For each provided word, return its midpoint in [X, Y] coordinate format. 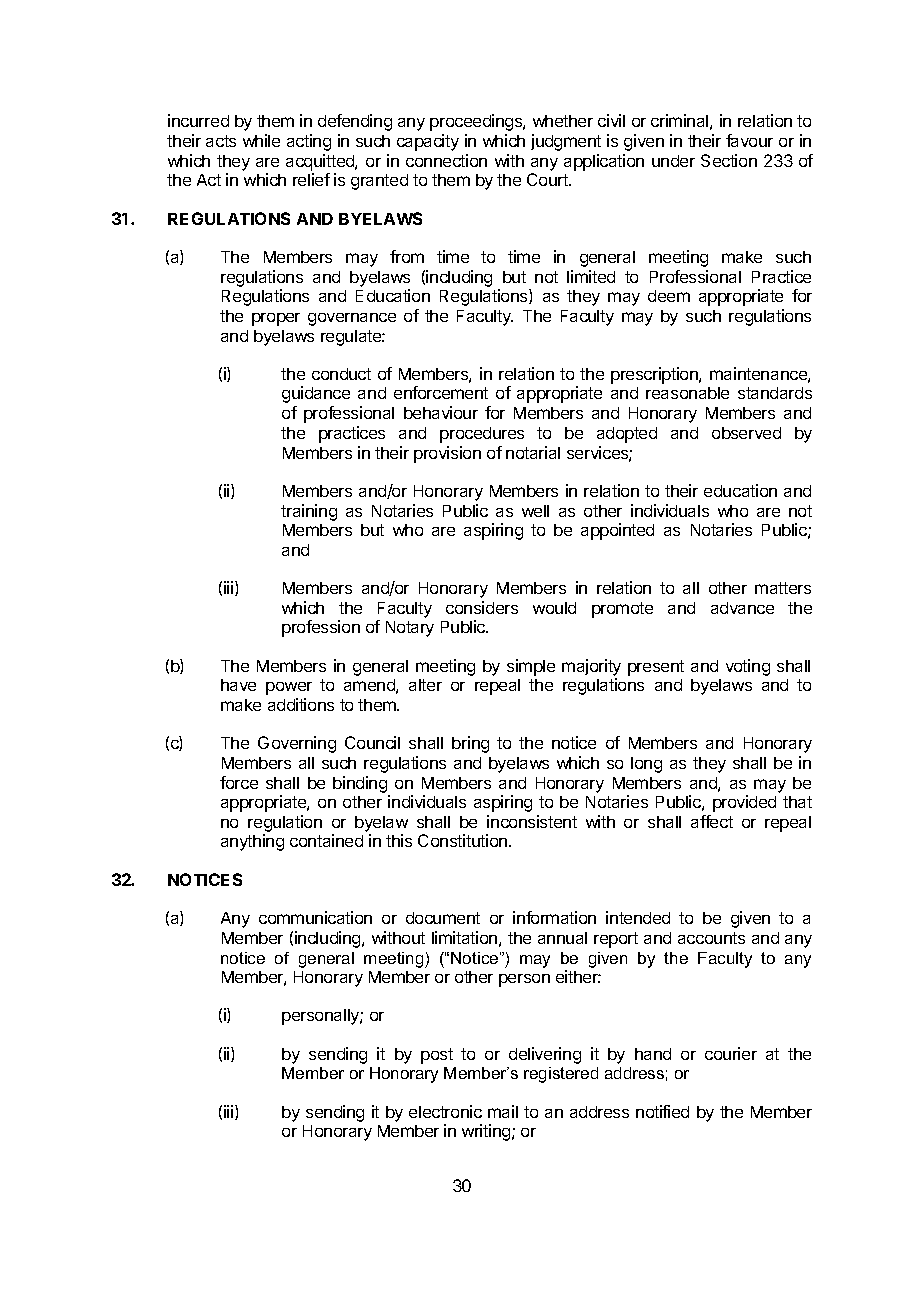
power [289, 688]
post [437, 1056]
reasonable [687, 393]
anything [252, 842]
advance [742, 608]
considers [482, 607]
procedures [482, 435]
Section [729, 160]
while [261, 140]
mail [503, 1111]
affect [712, 821]
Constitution [462, 840]
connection [446, 160]
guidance [316, 394]
